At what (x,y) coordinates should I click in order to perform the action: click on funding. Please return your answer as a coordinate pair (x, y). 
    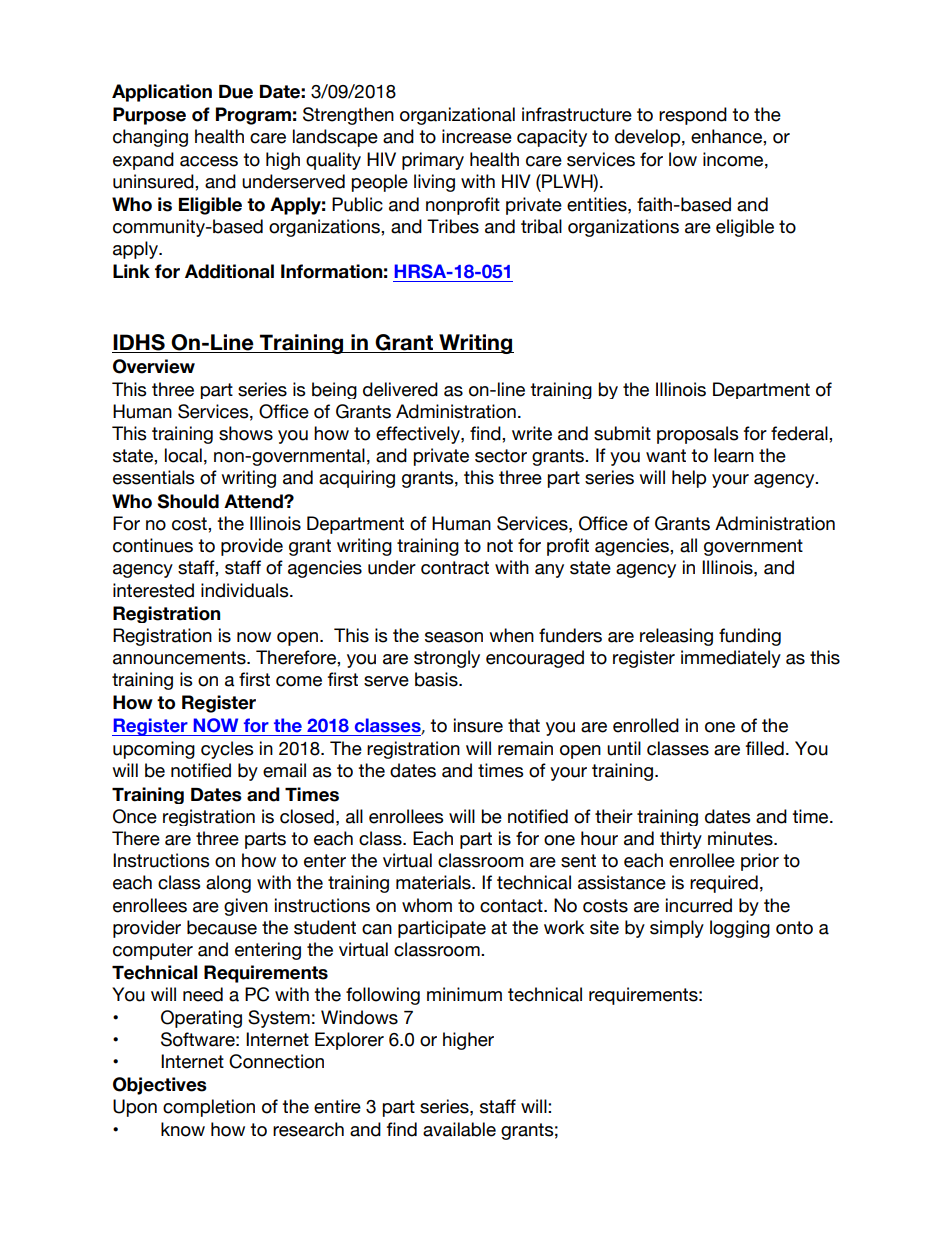
    Looking at the image, I should click on (750, 637).
